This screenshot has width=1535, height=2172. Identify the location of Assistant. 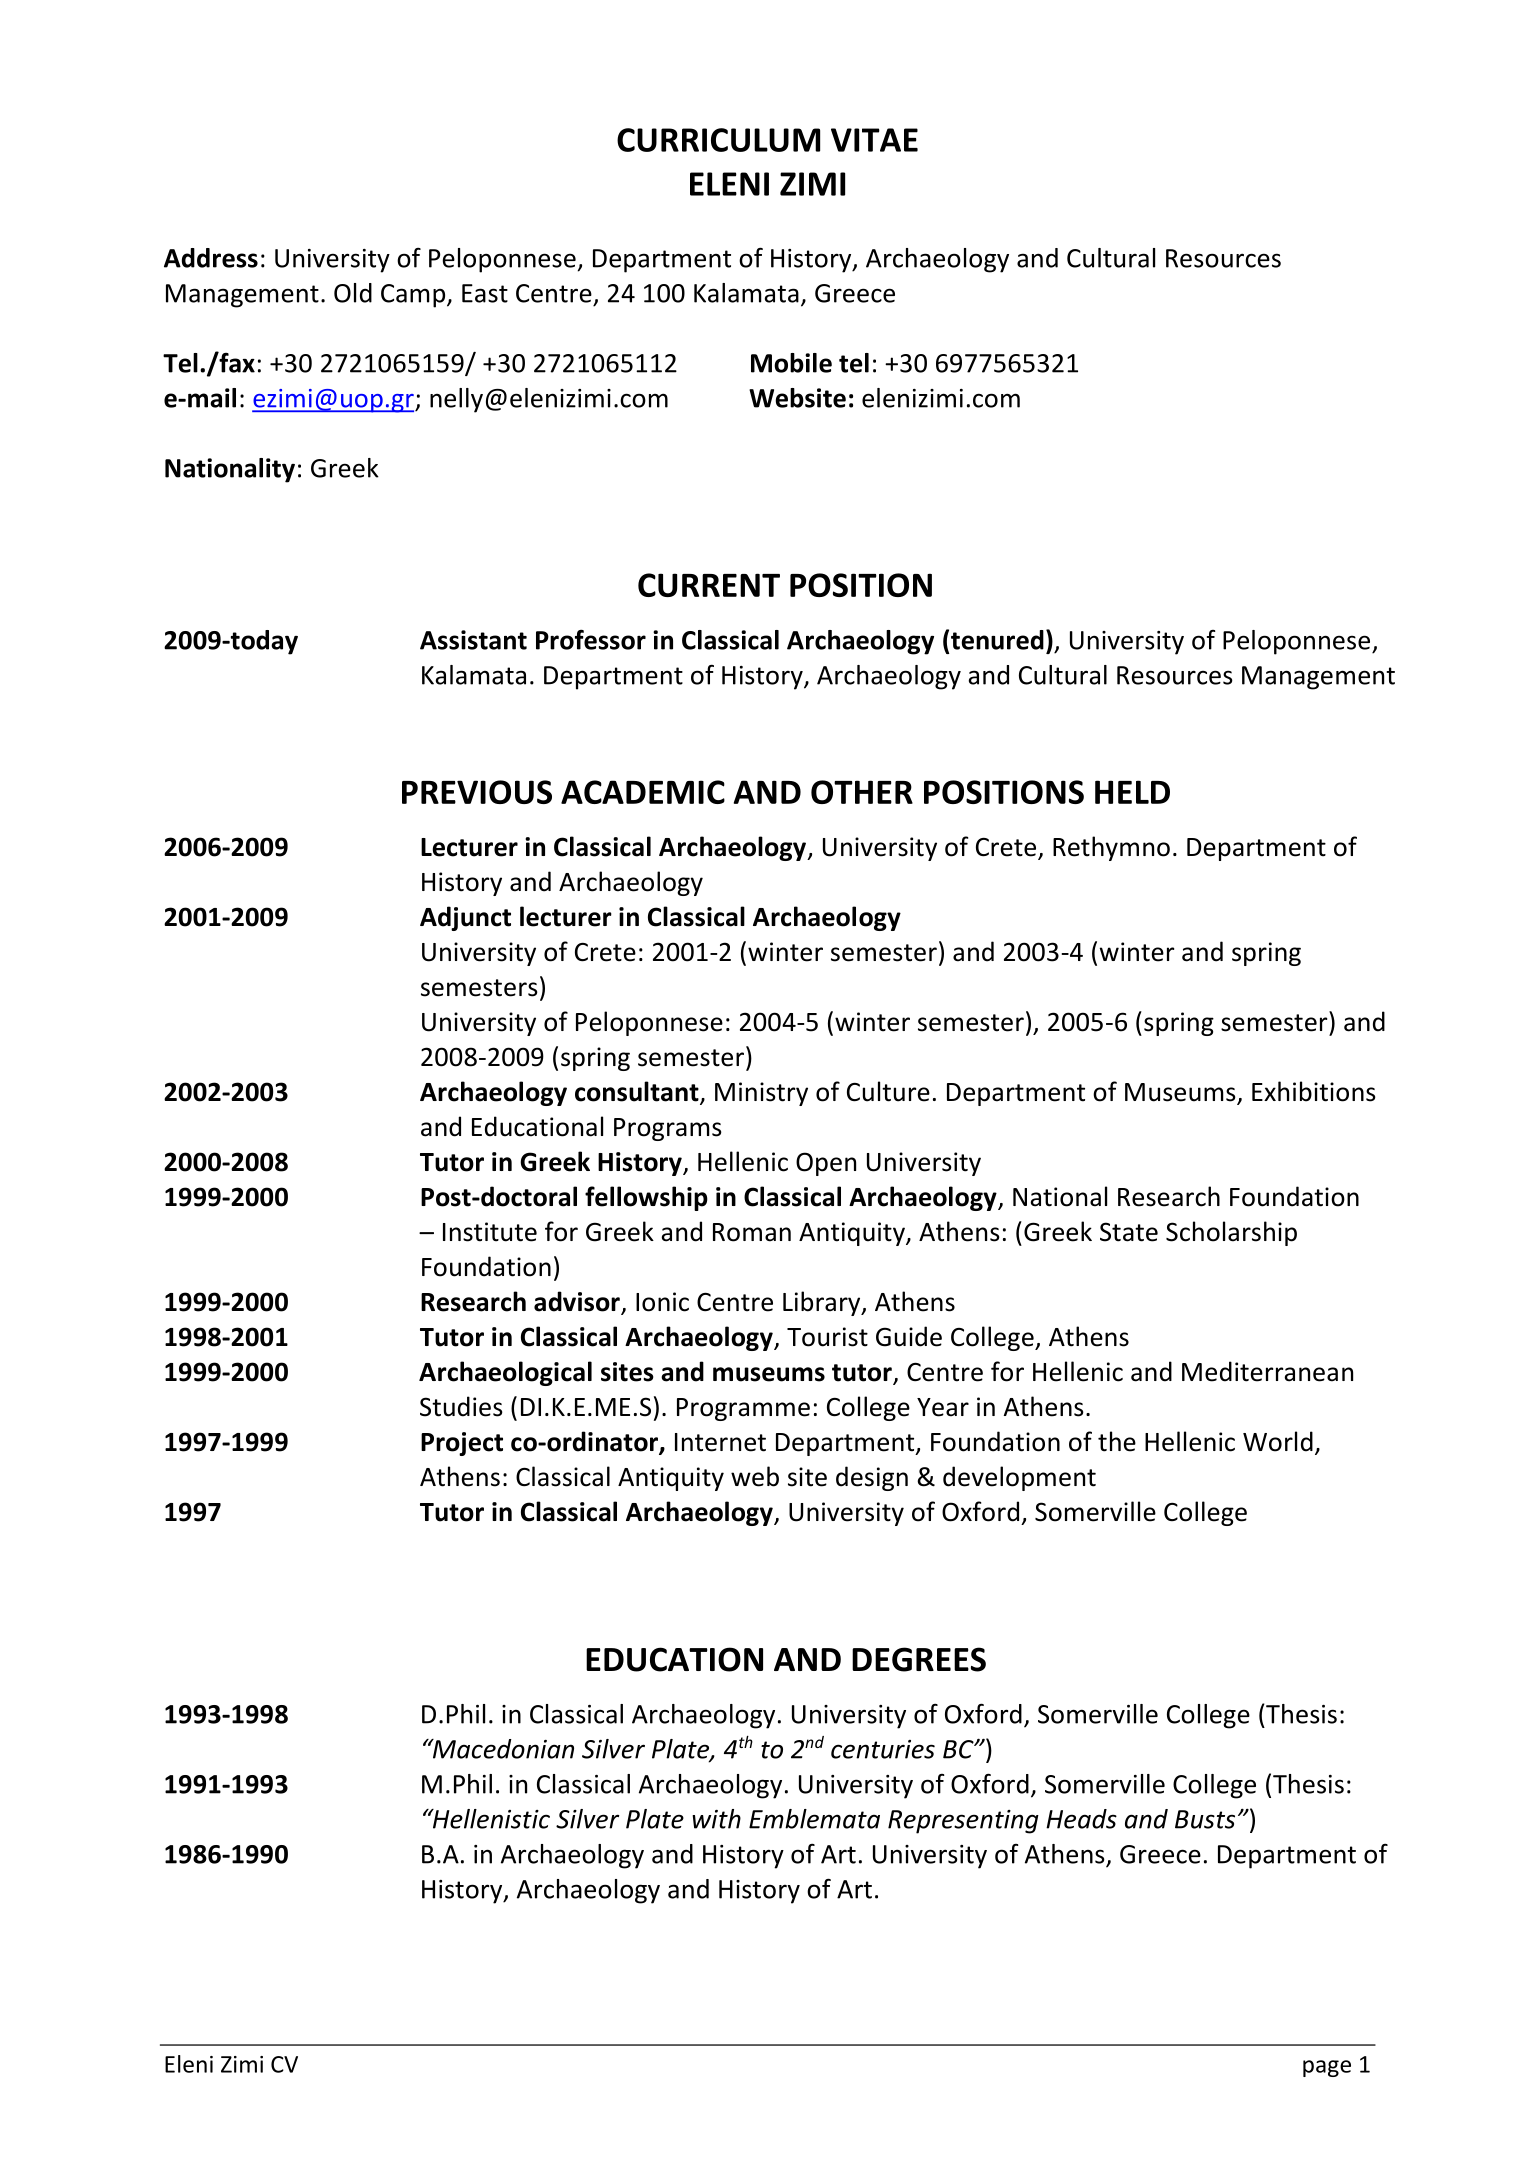
(473, 640).
